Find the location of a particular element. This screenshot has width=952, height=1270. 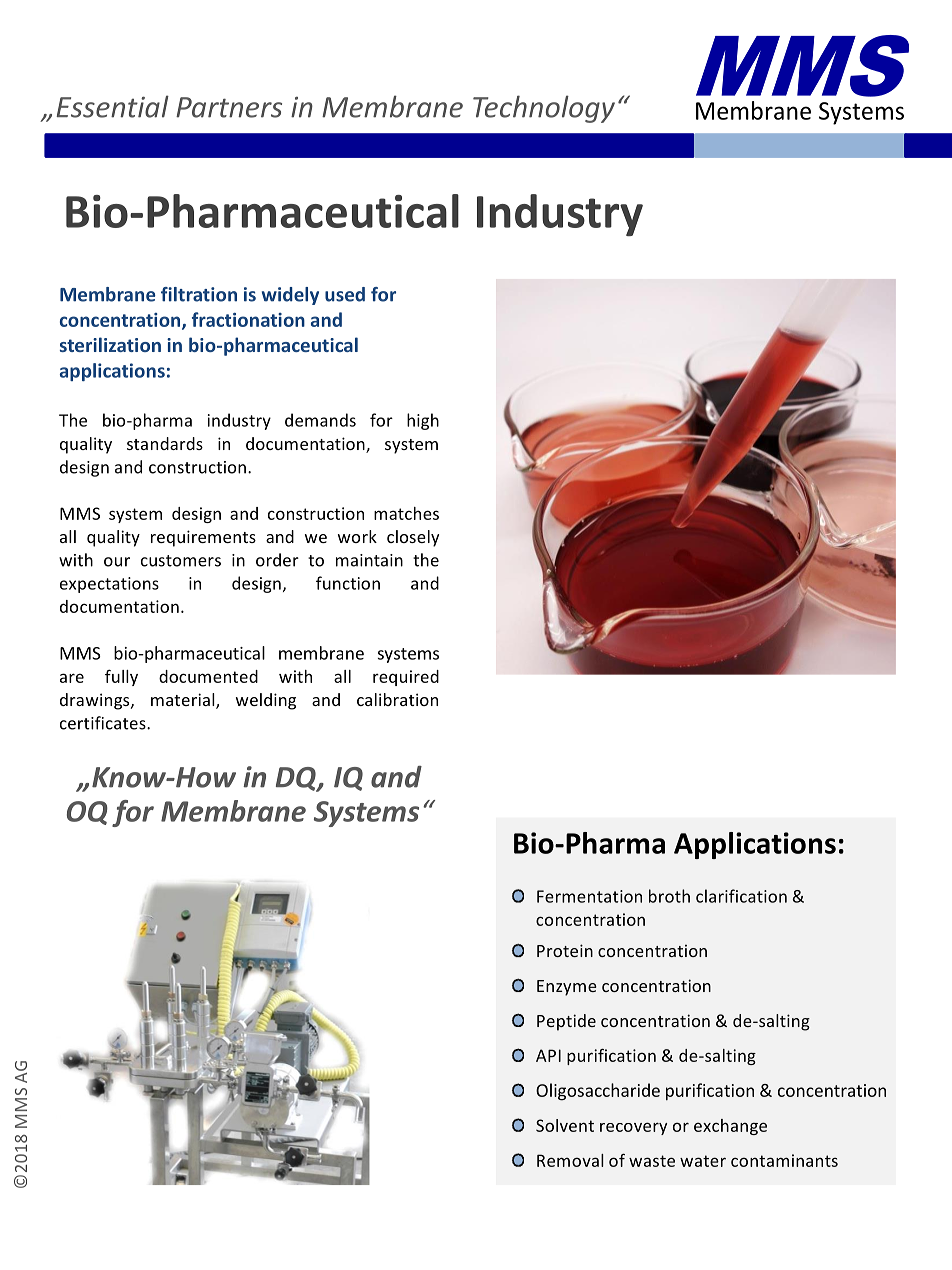

fully is located at coordinates (121, 677).
